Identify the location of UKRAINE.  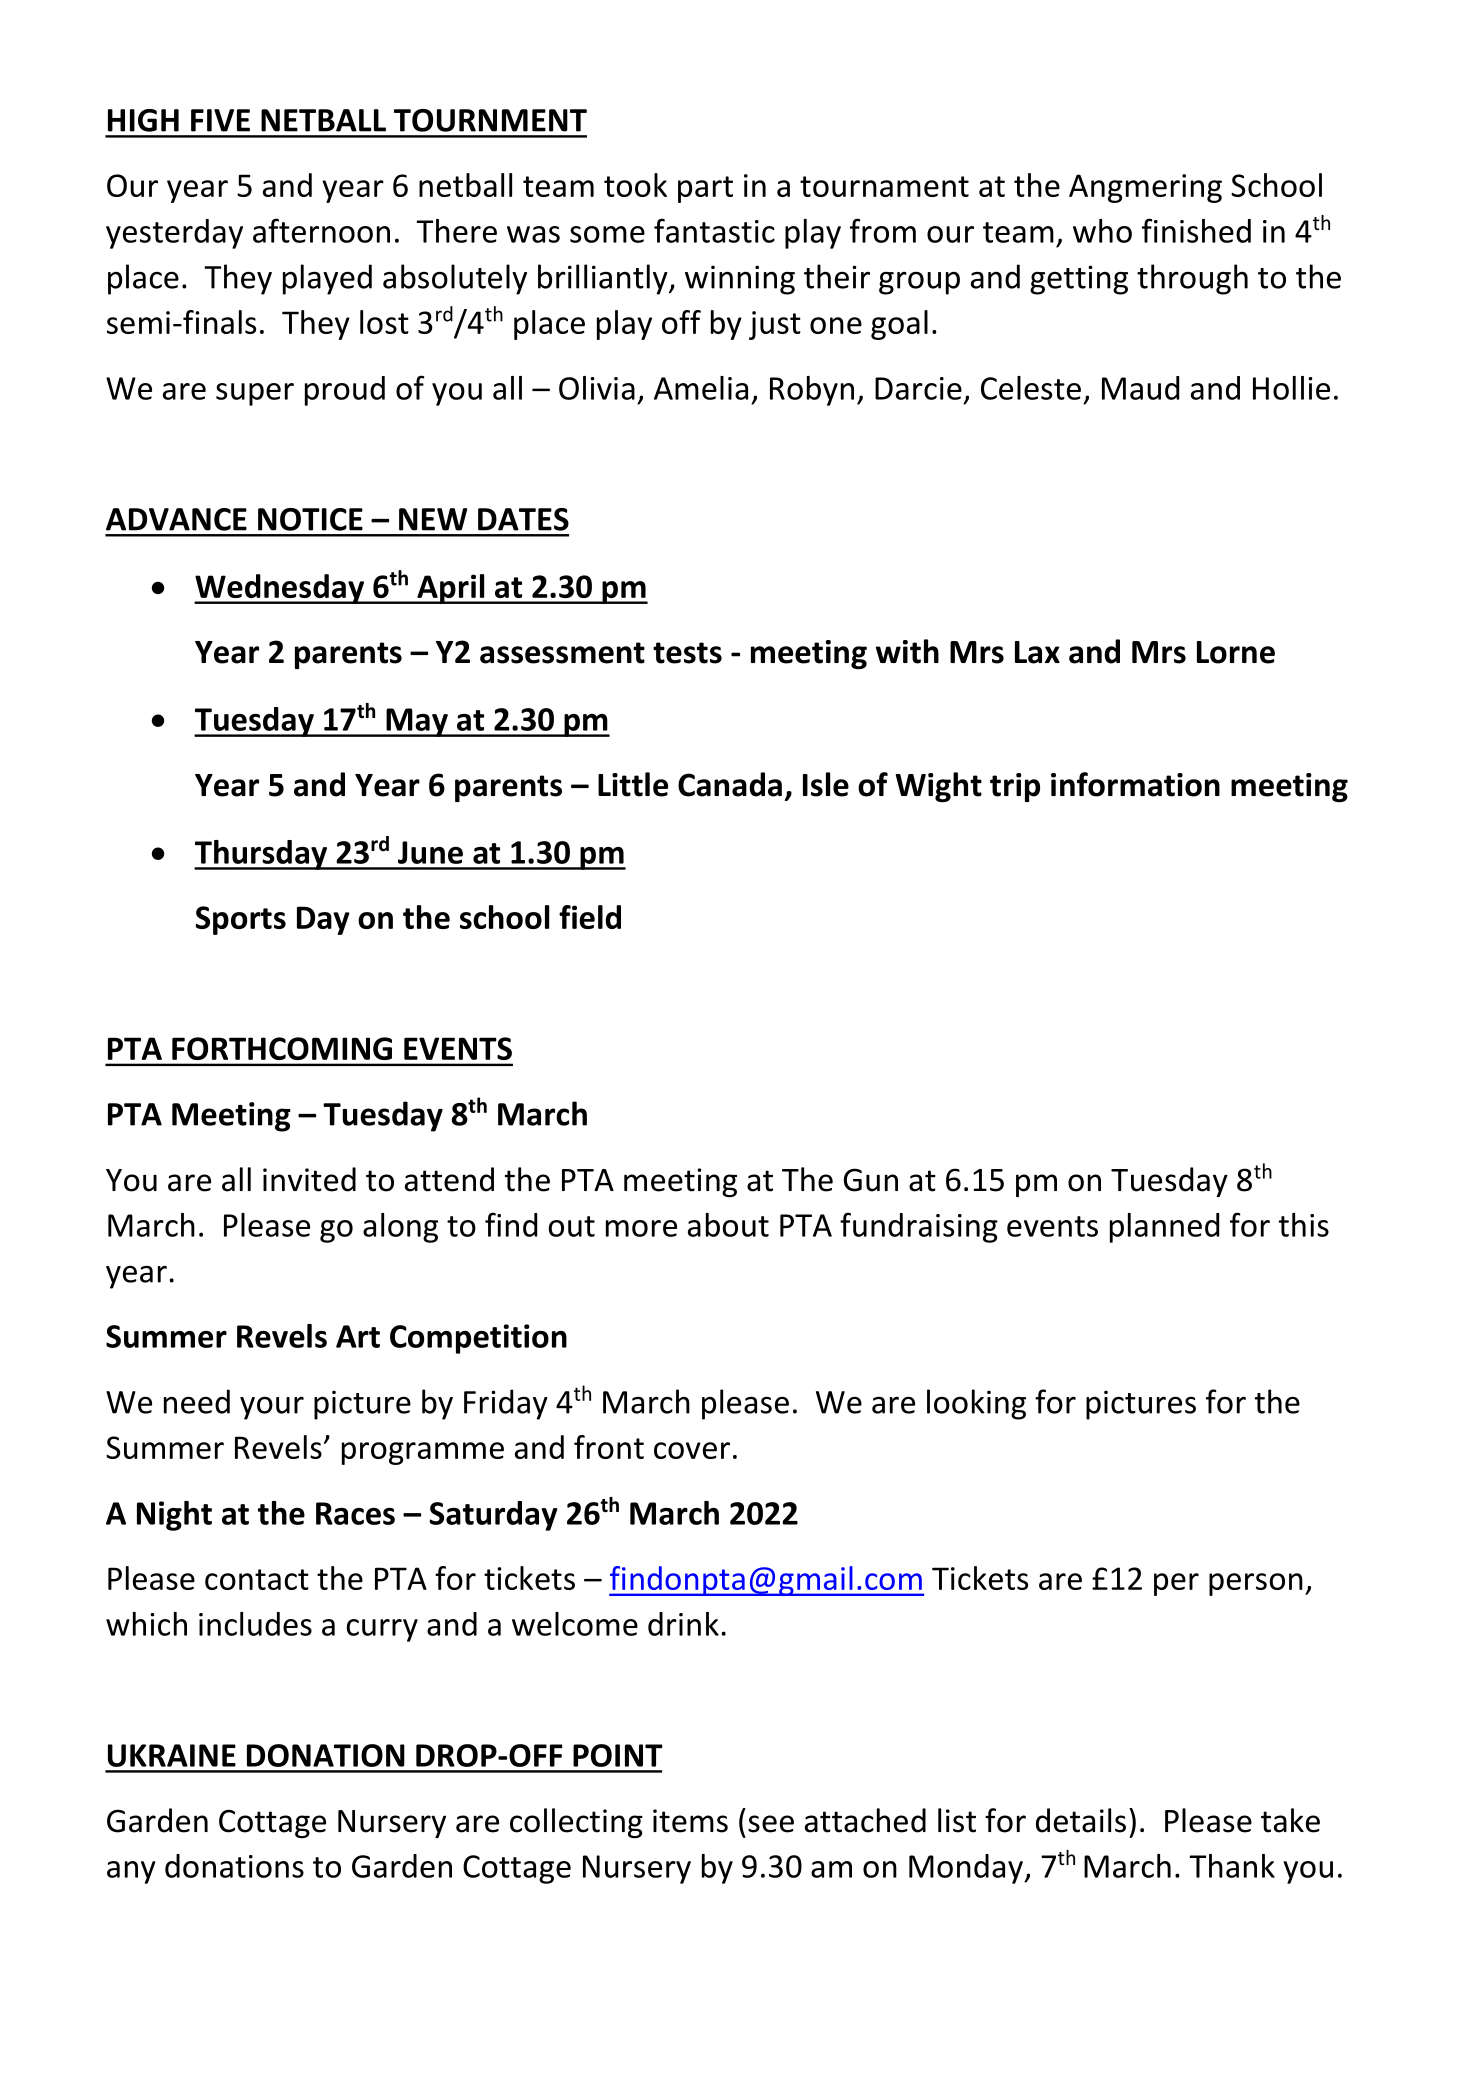
(172, 1755).
